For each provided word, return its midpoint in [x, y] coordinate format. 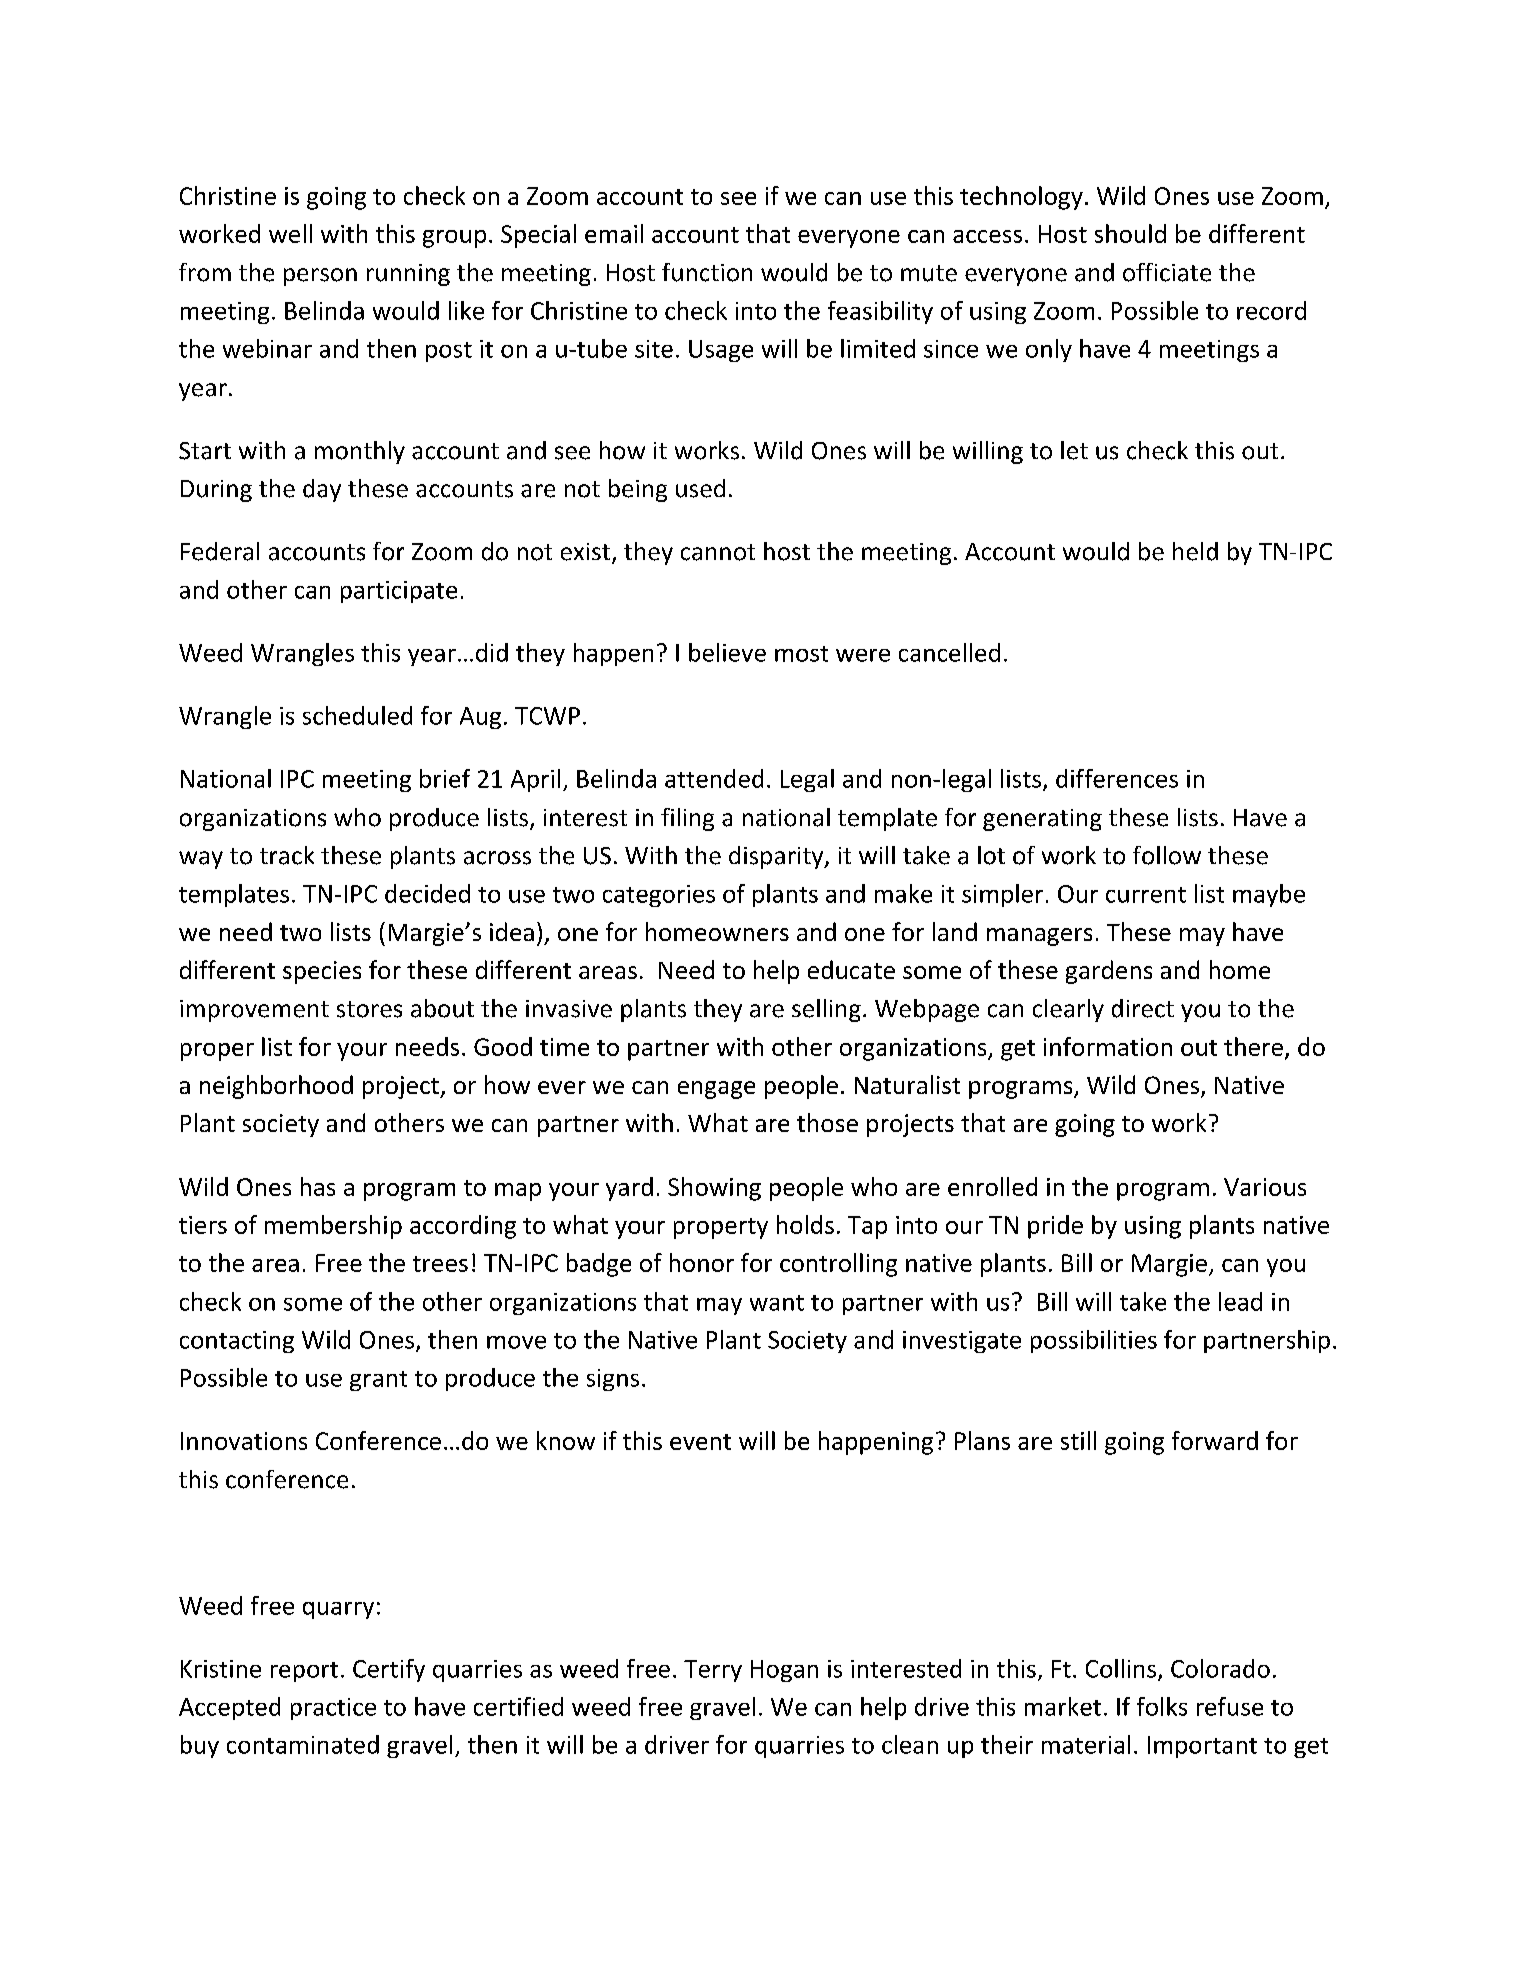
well [290, 233]
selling [826, 1010]
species [322, 972]
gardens [1109, 972]
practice [333, 1709]
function [707, 272]
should [1130, 233]
